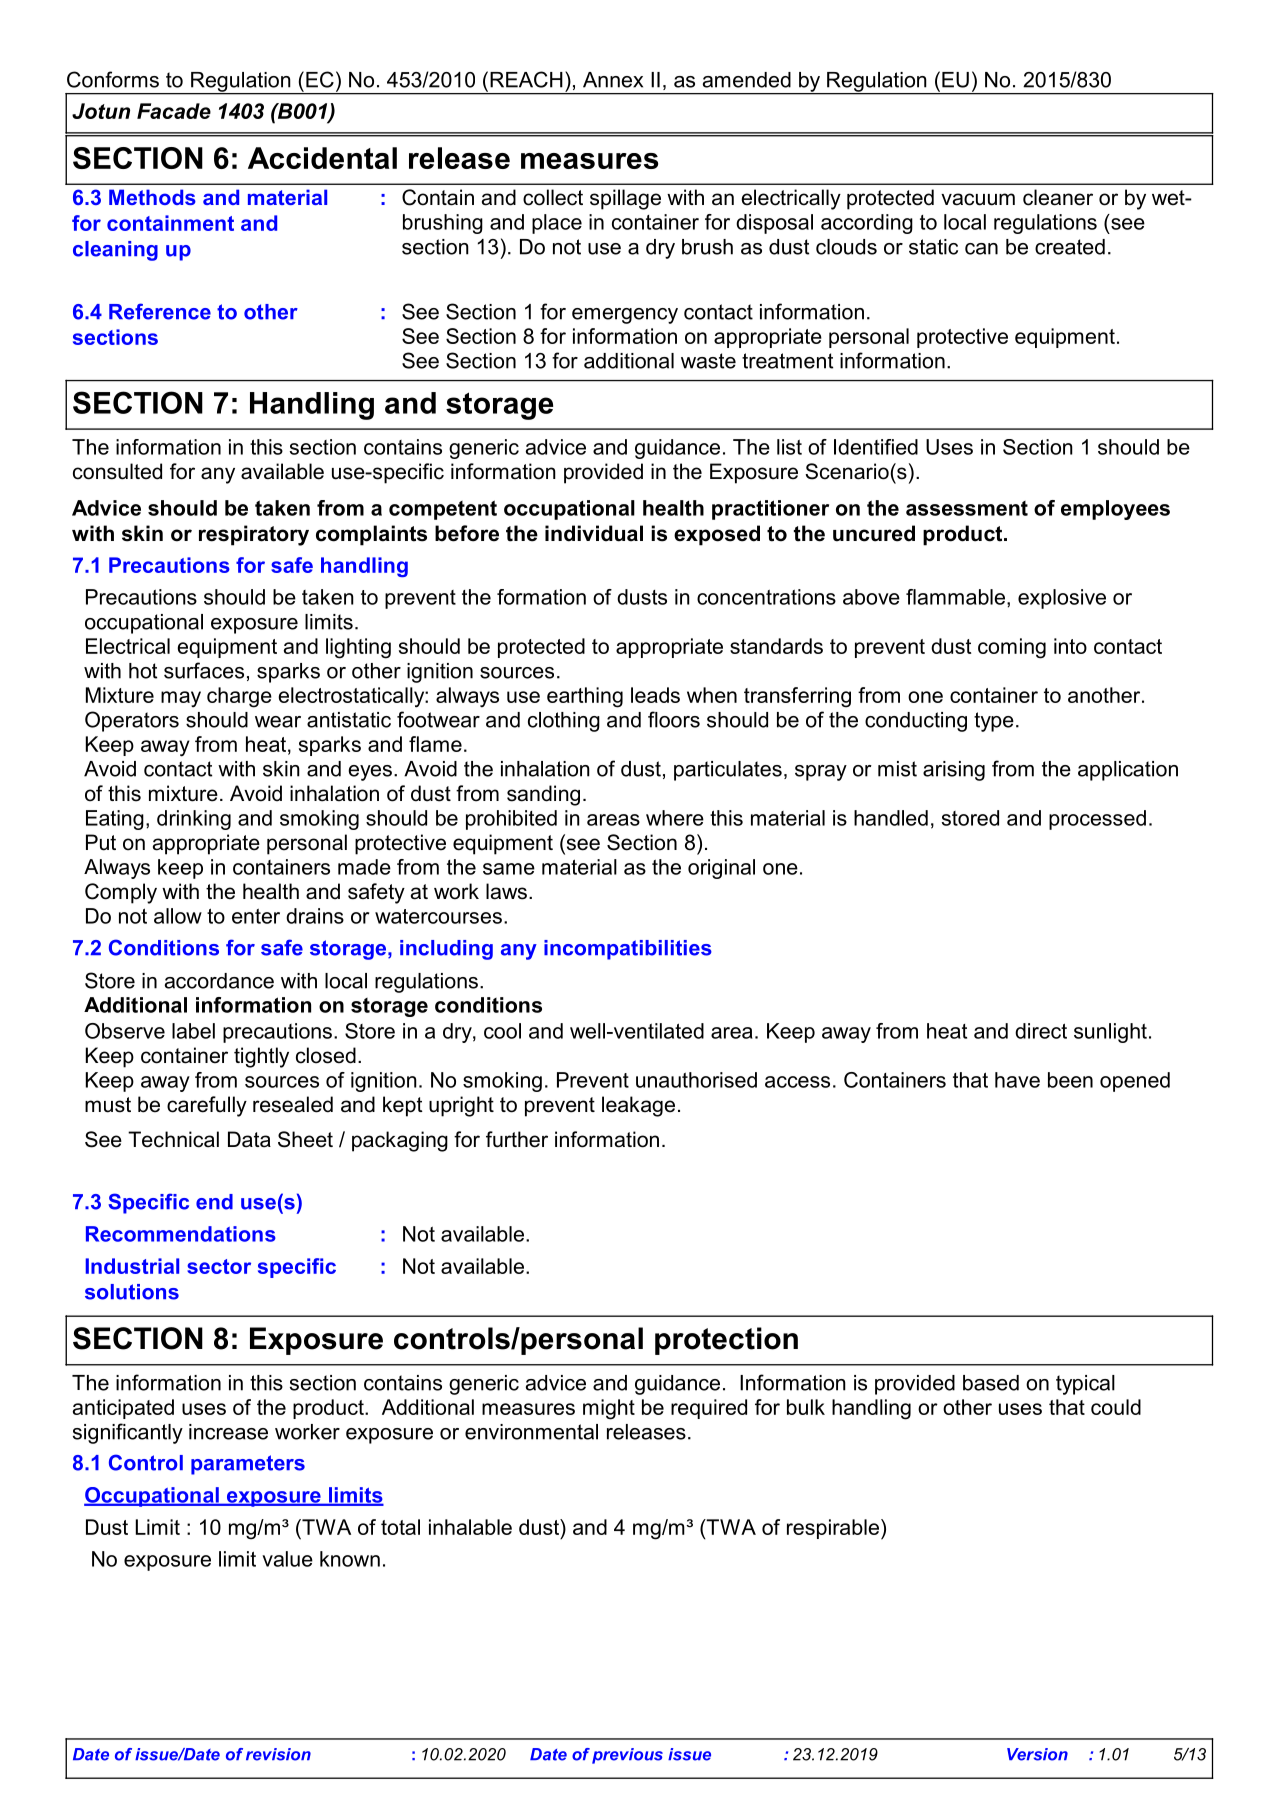  I want to click on Annex, so click(613, 80).
